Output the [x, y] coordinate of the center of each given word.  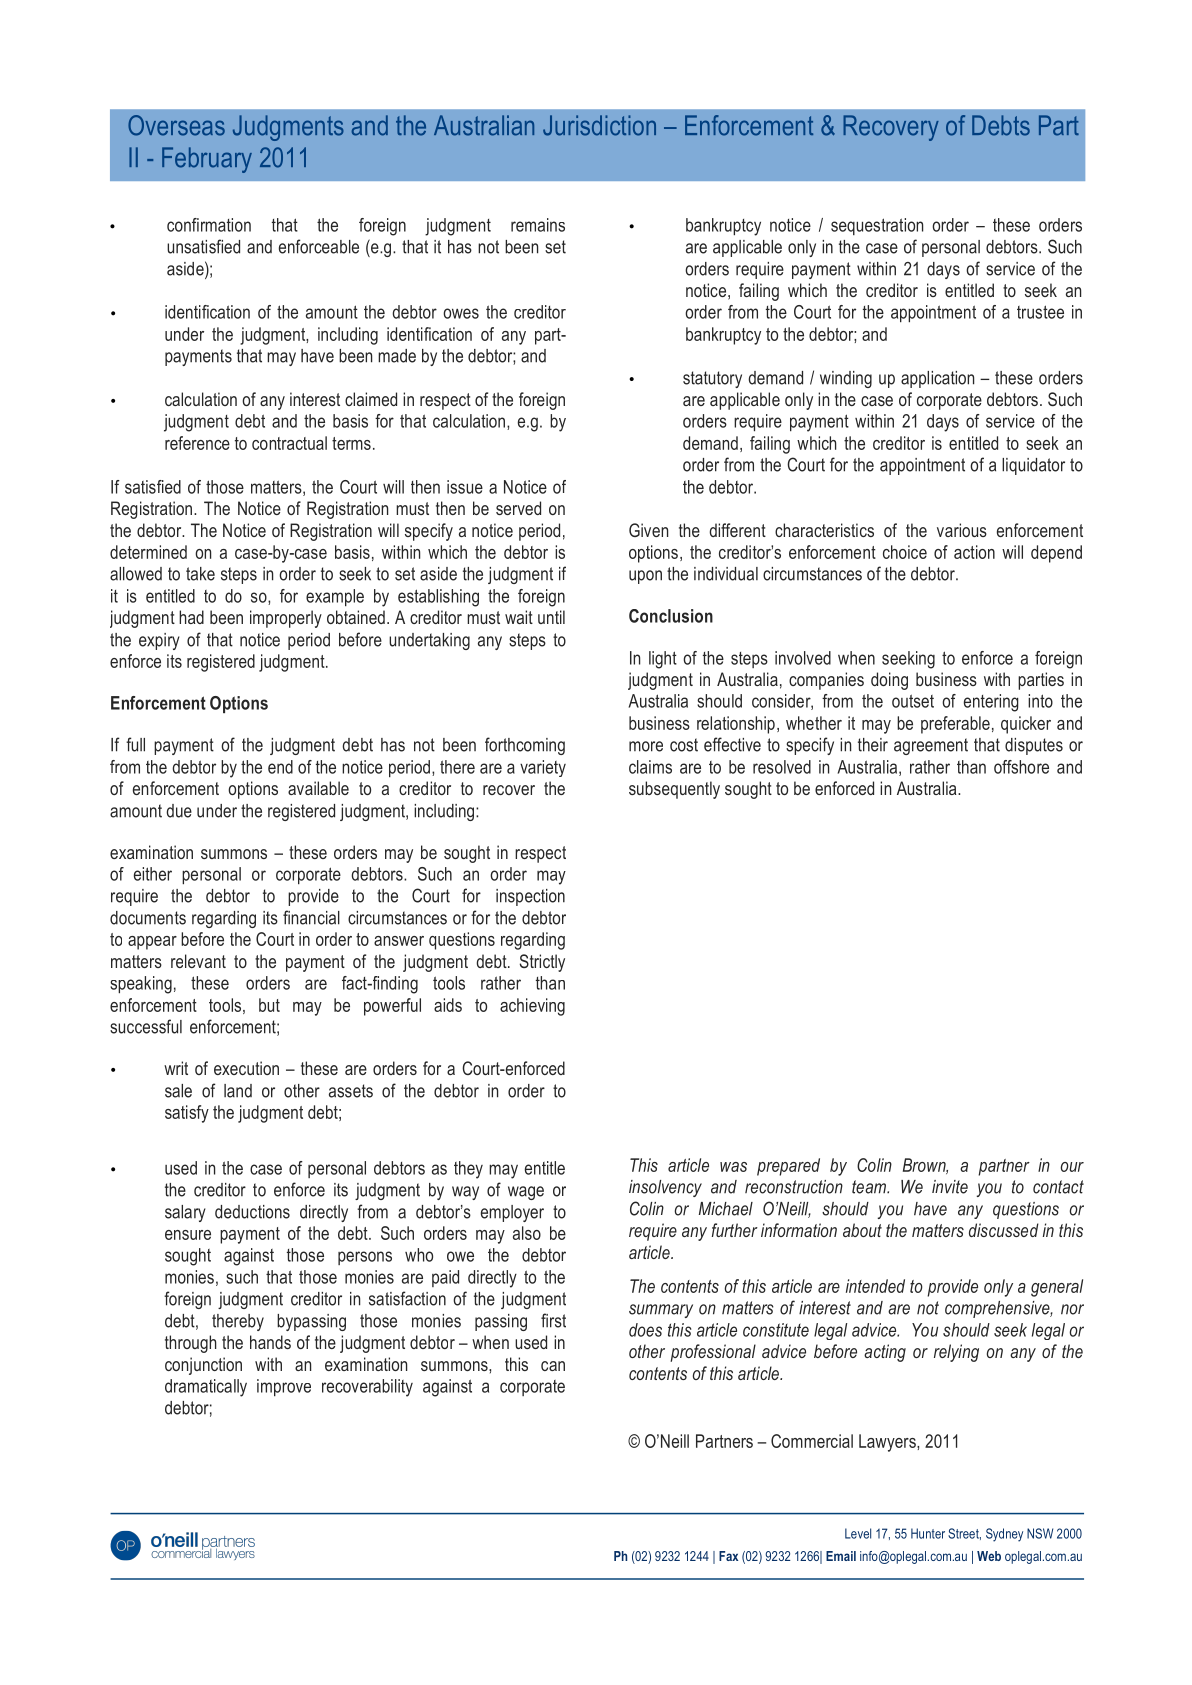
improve [284, 1387]
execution [246, 1068]
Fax [728, 1556]
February [207, 160]
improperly [286, 619]
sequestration [877, 226]
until [551, 617]
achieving [532, 1007]
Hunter [928, 1533]
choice [905, 552]
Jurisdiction [599, 125]
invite [950, 1187]
